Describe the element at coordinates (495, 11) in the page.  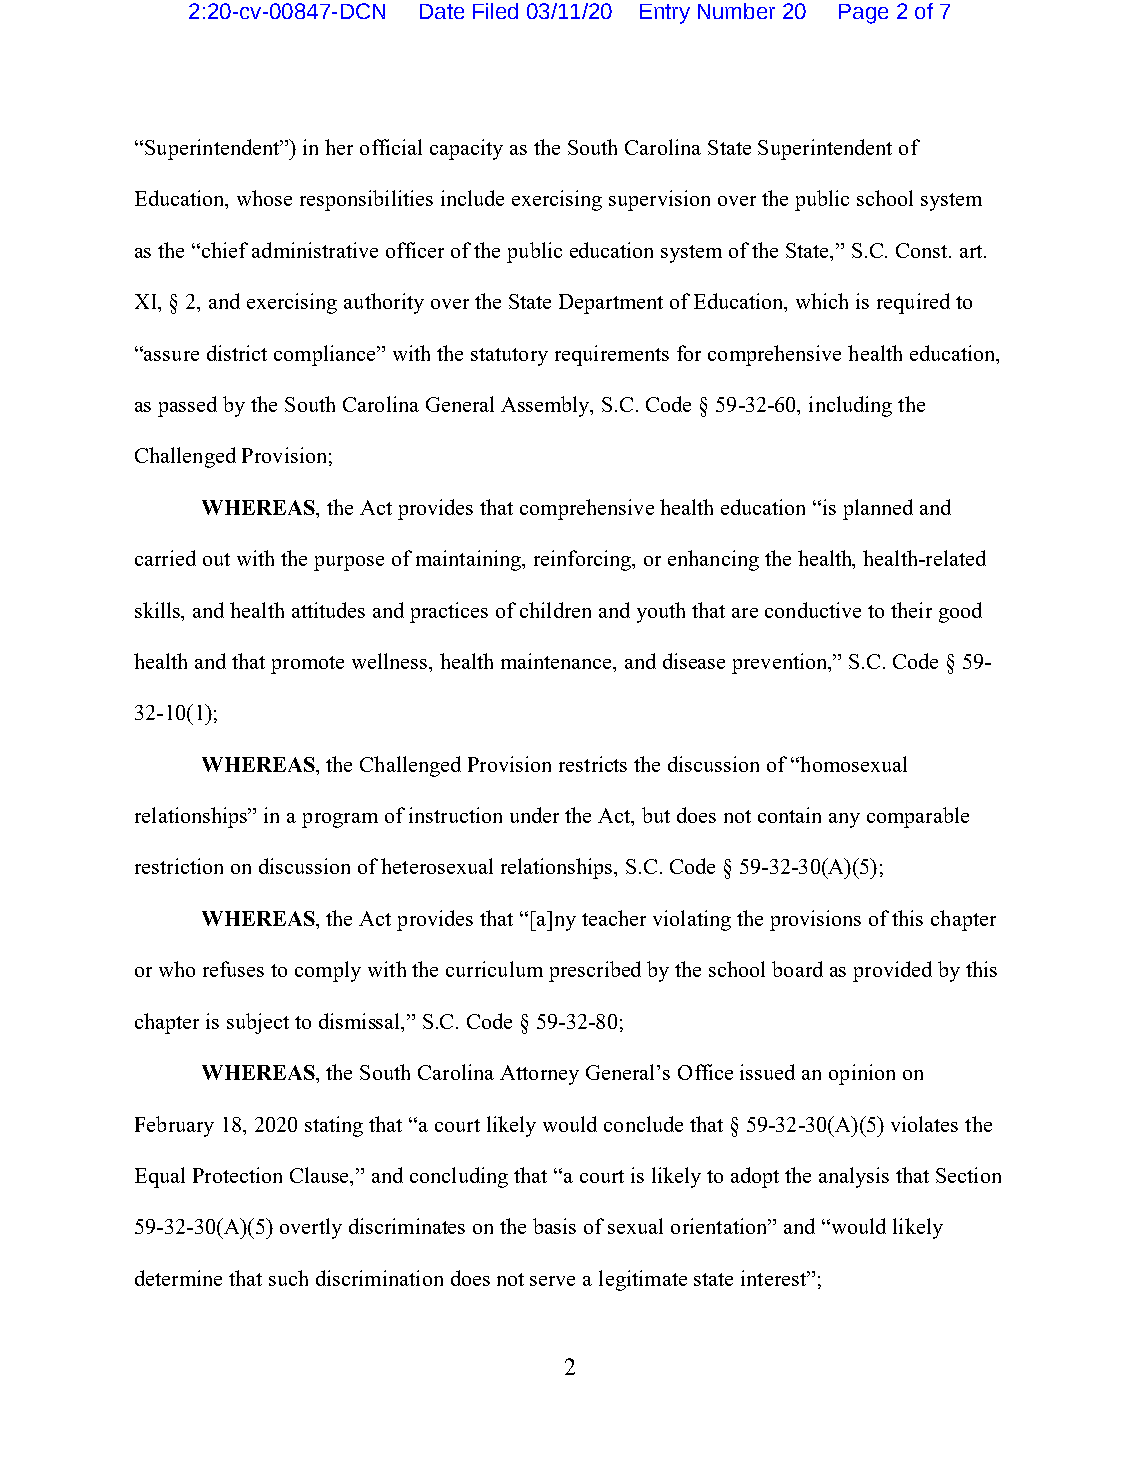
I see `Filed` at that location.
